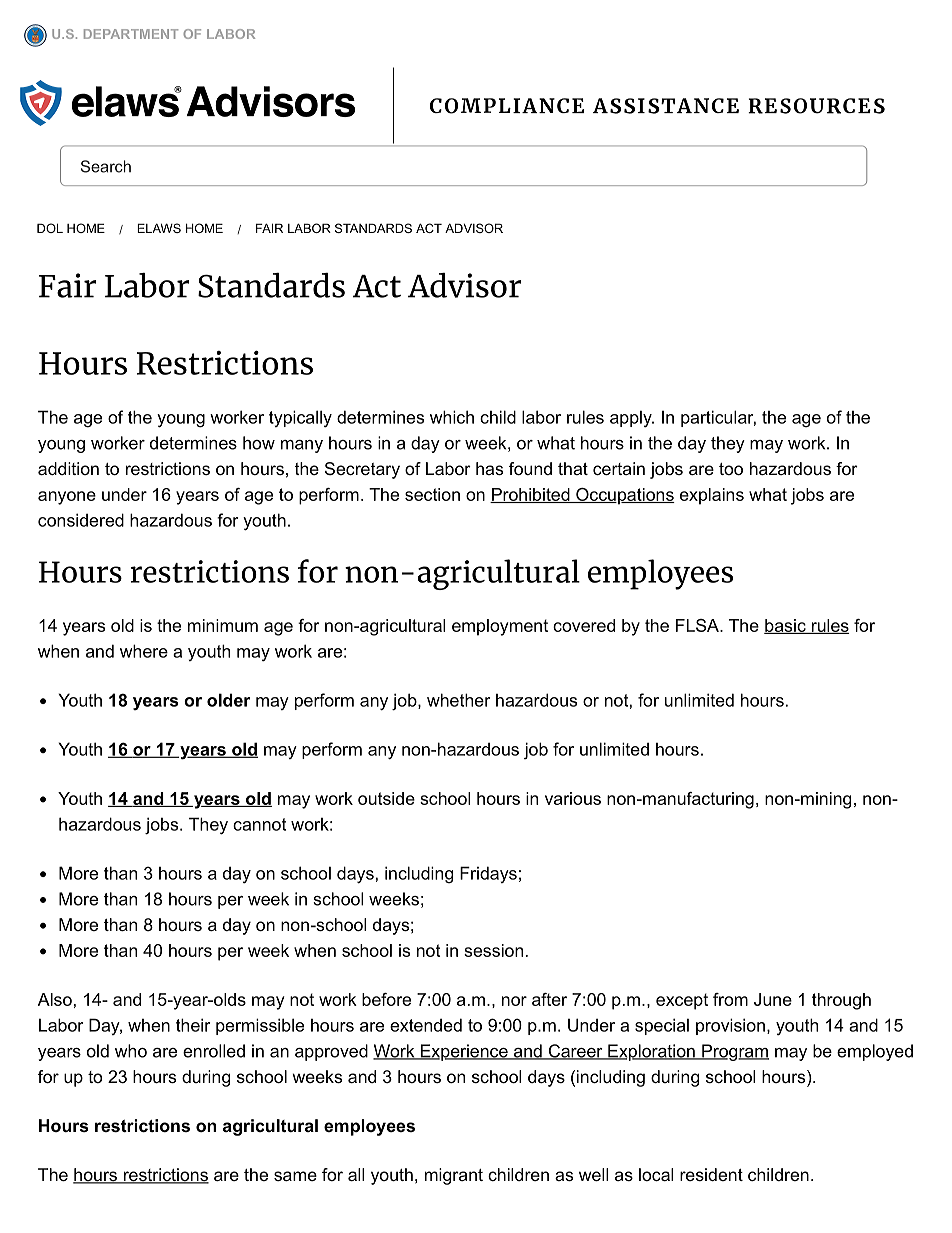  Describe the element at coordinates (452, 417) in the document. I see `which` at that location.
